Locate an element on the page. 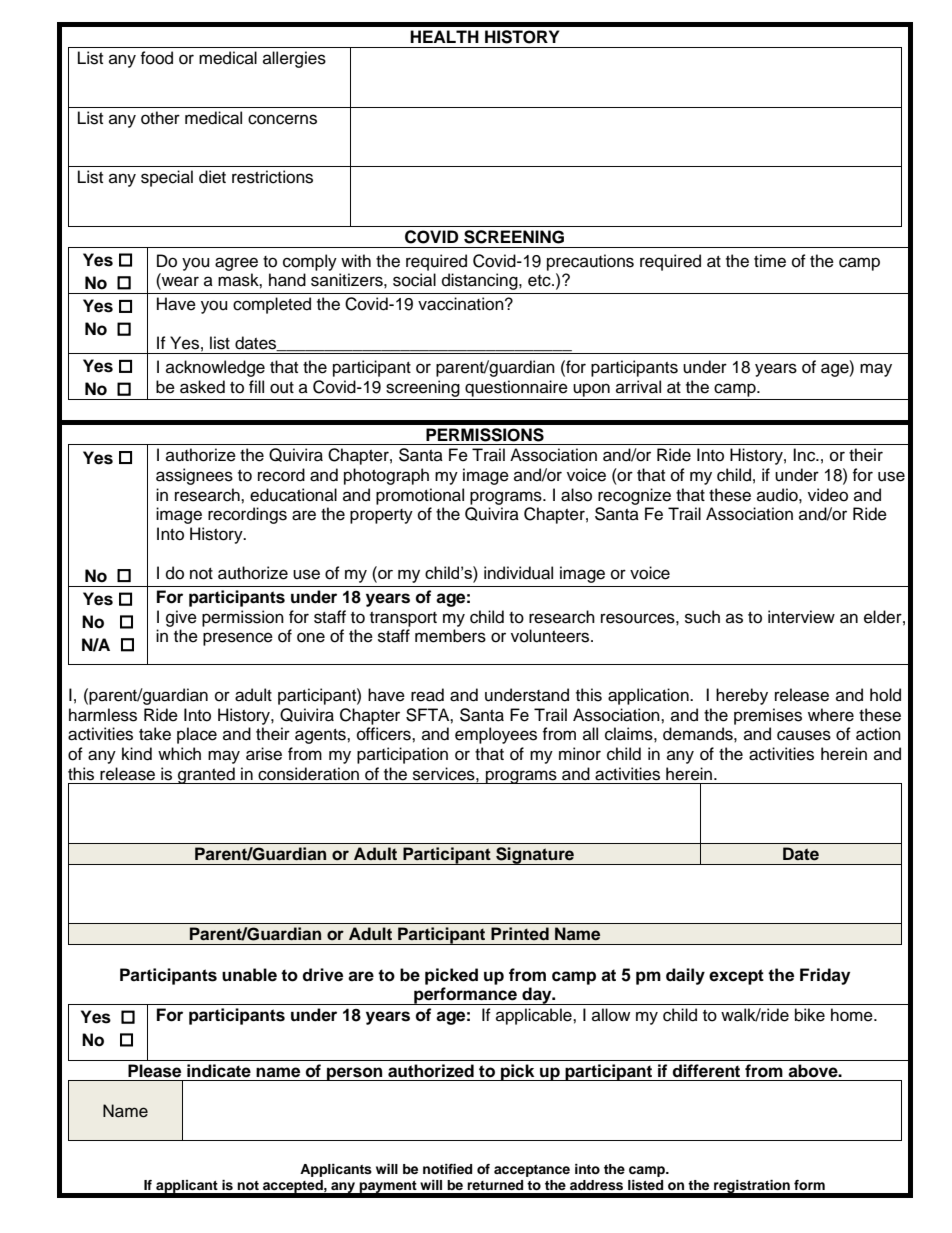  person is located at coordinates (355, 1074).
